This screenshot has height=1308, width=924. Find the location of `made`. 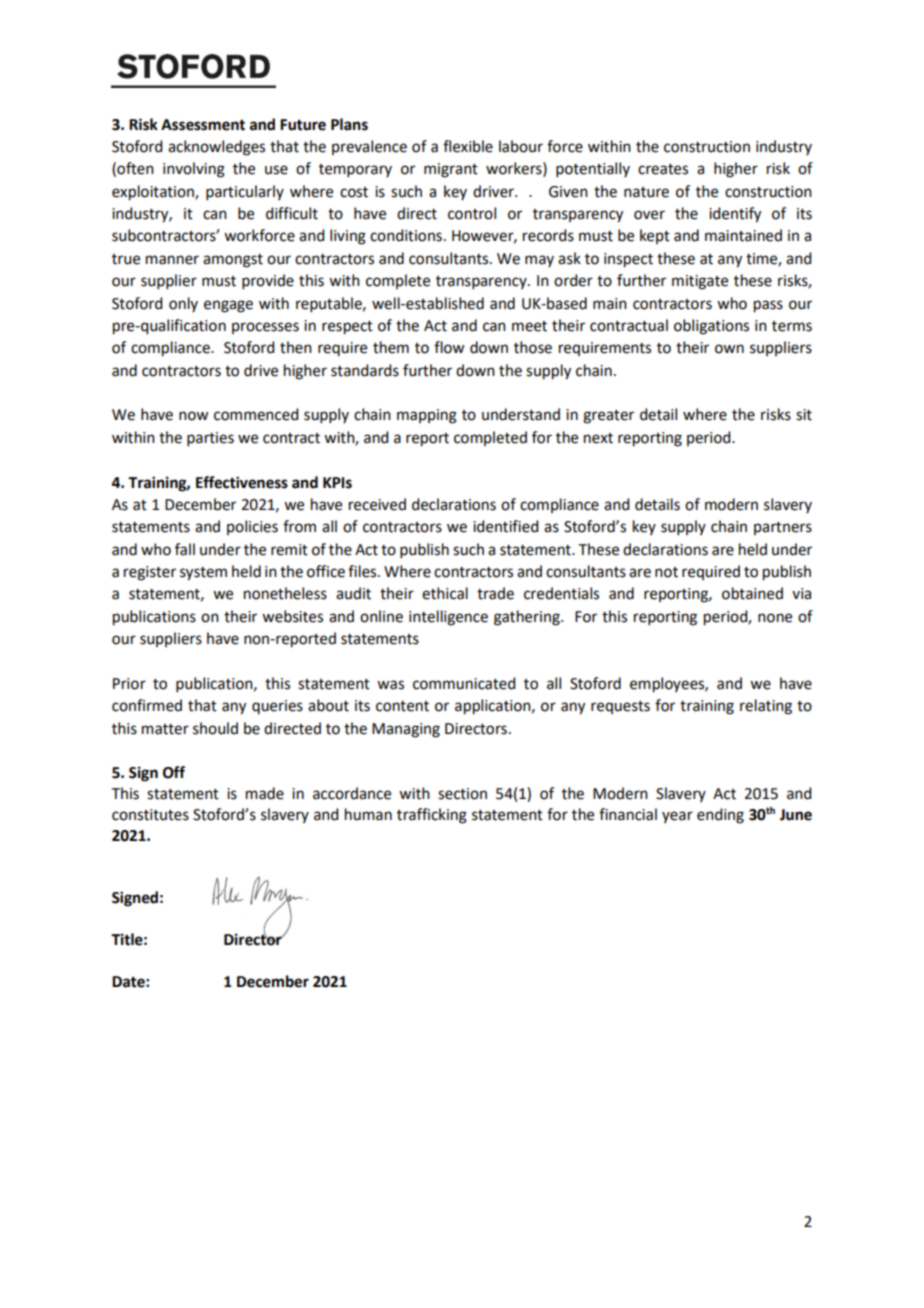

made is located at coordinates (265, 793).
